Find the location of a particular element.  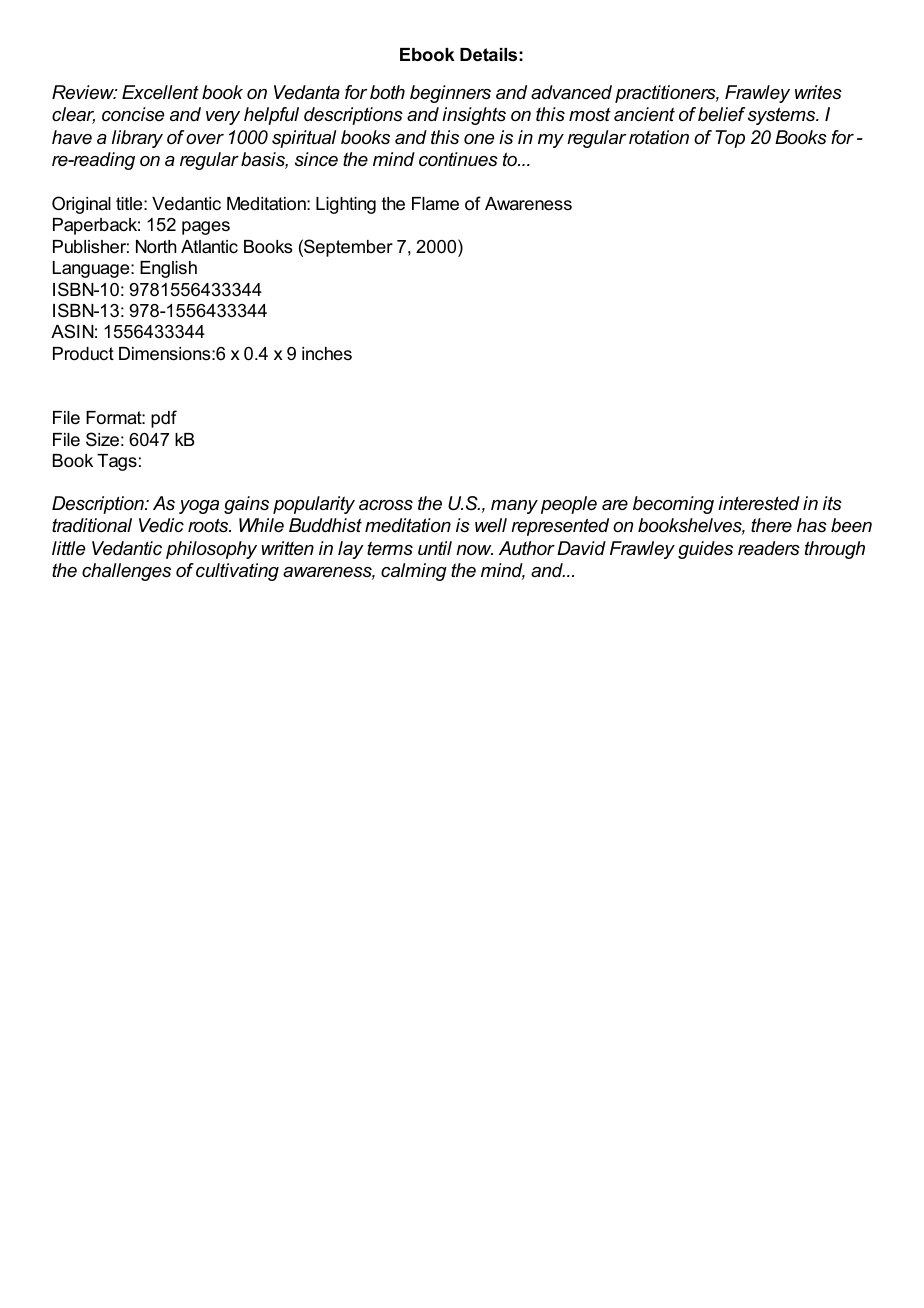

interested is located at coordinates (759, 503).
